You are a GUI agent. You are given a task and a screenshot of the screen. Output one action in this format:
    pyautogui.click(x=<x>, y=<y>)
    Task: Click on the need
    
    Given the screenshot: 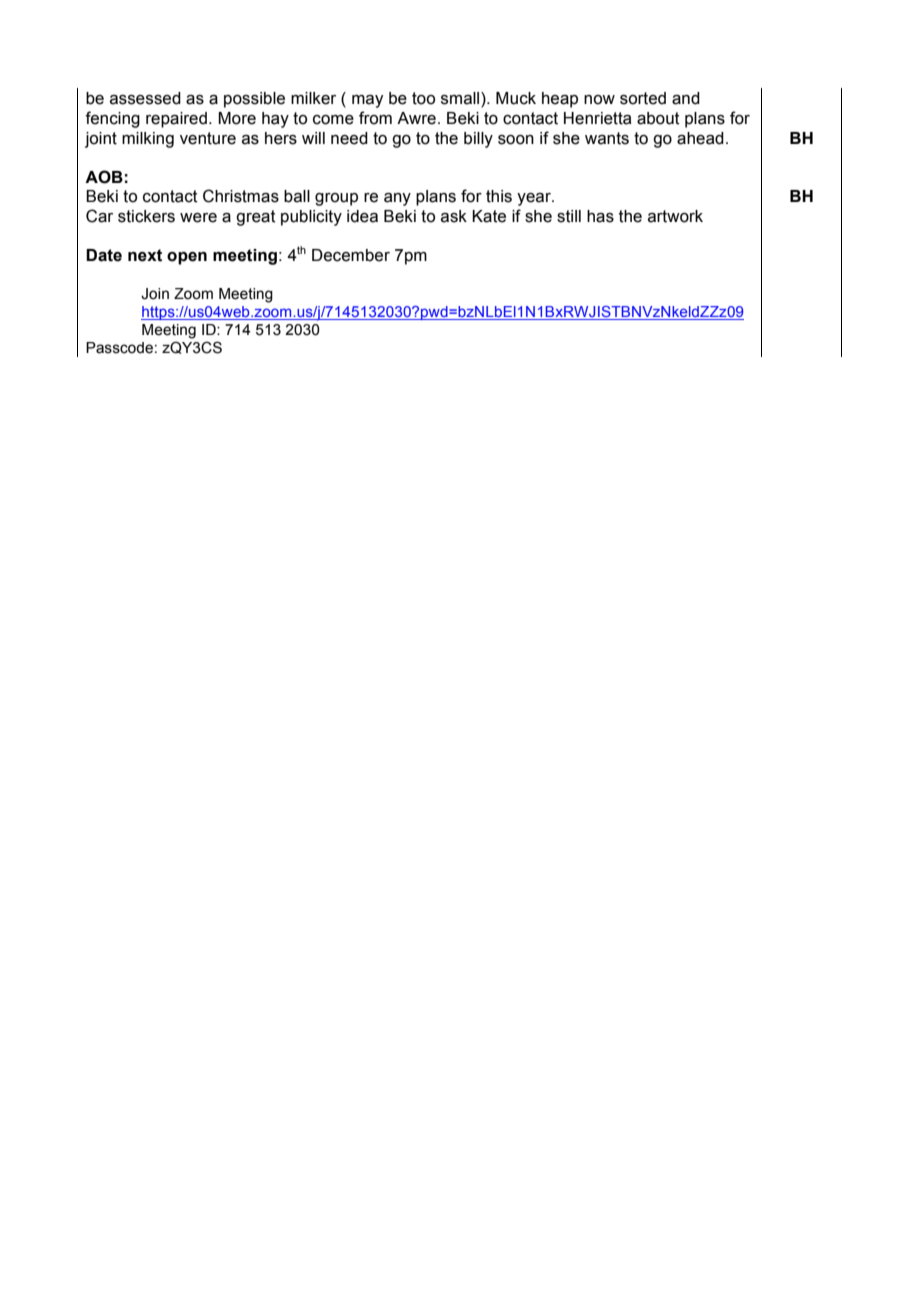 What is the action you would take?
    pyautogui.click(x=349, y=138)
